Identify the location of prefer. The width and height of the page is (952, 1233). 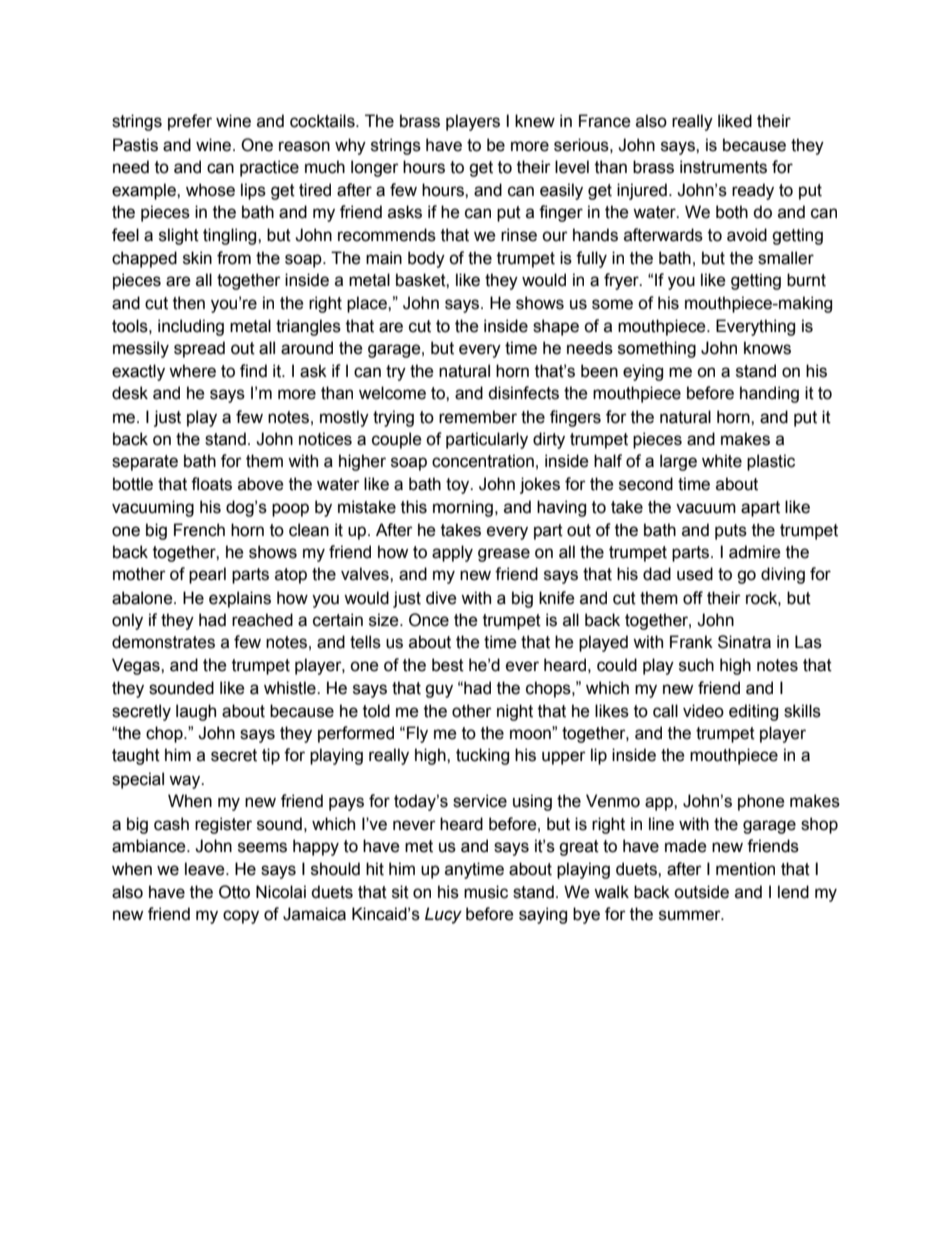
(190, 122).
